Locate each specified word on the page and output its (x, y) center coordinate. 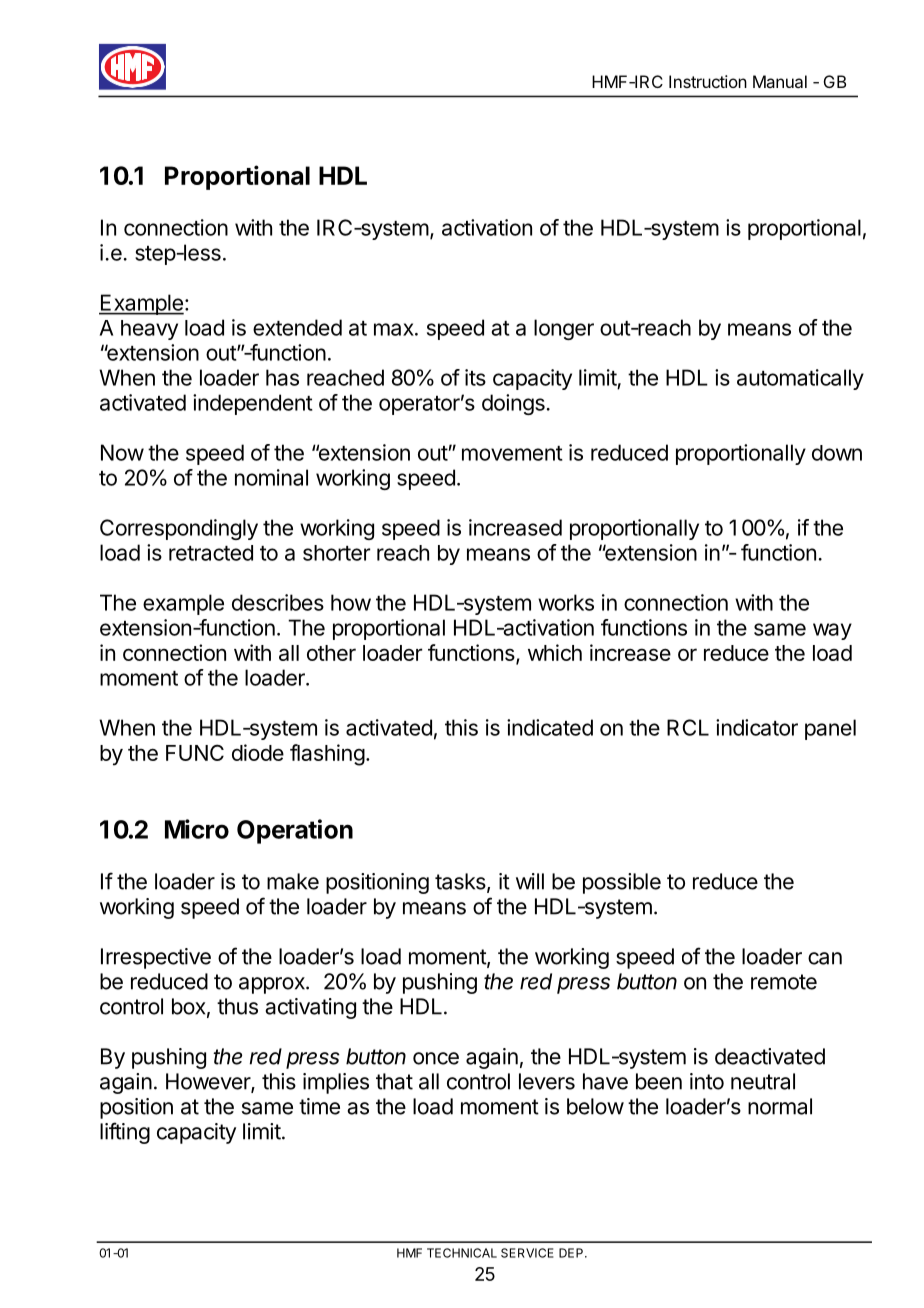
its (475, 377)
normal (780, 1106)
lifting (125, 1133)
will (530, 881)
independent (252, 404)
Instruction (708, 81)
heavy (149, 330)
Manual (780, 81)
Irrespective (156, 958)
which (555, 652)
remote (784, 982)
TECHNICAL (462, 1253)
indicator (757, 727)
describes (278, 602)
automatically (800, 379)
